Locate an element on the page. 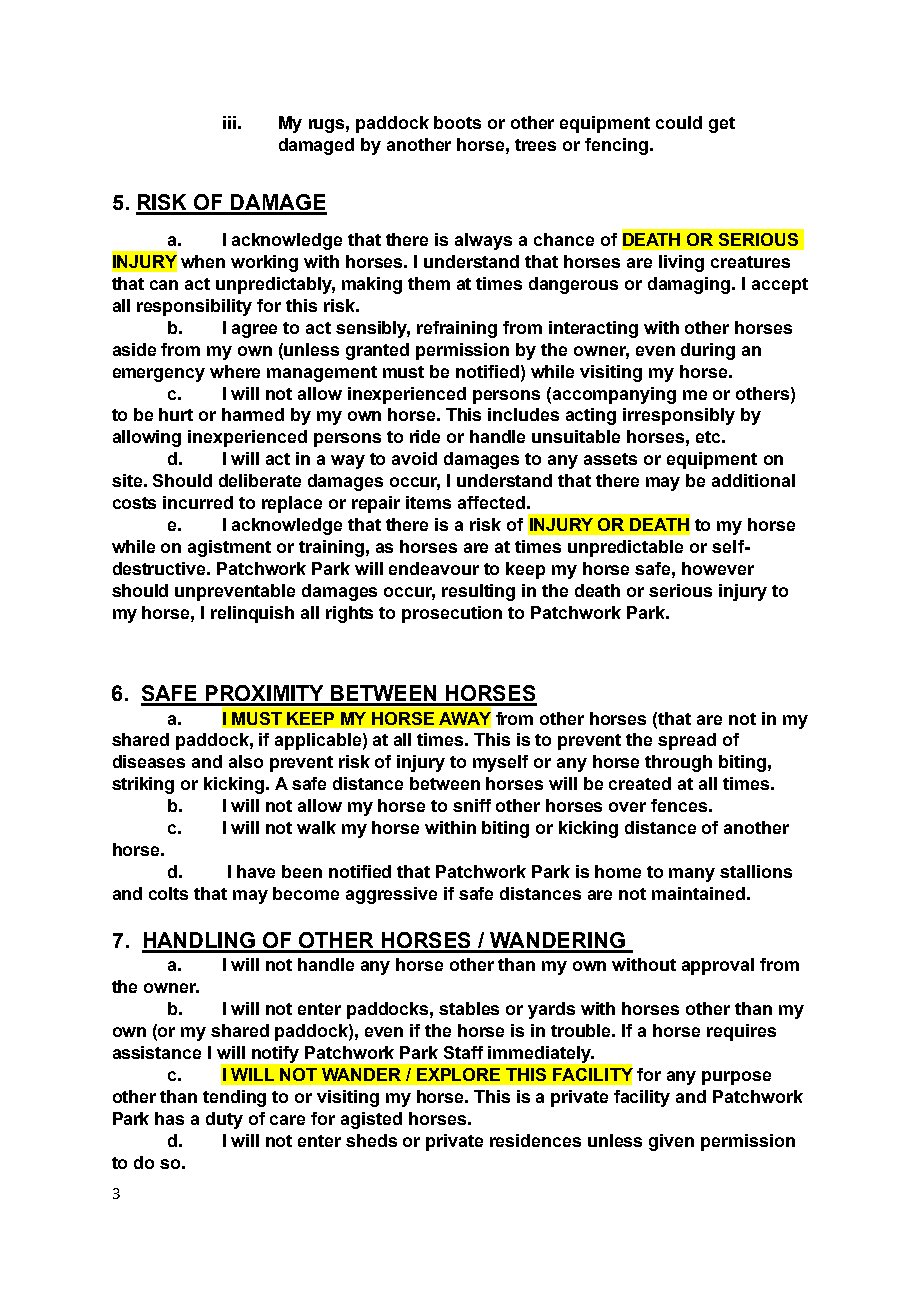 The width and height of the page is (924, 1308). many is located at coordinates (692, 875).
